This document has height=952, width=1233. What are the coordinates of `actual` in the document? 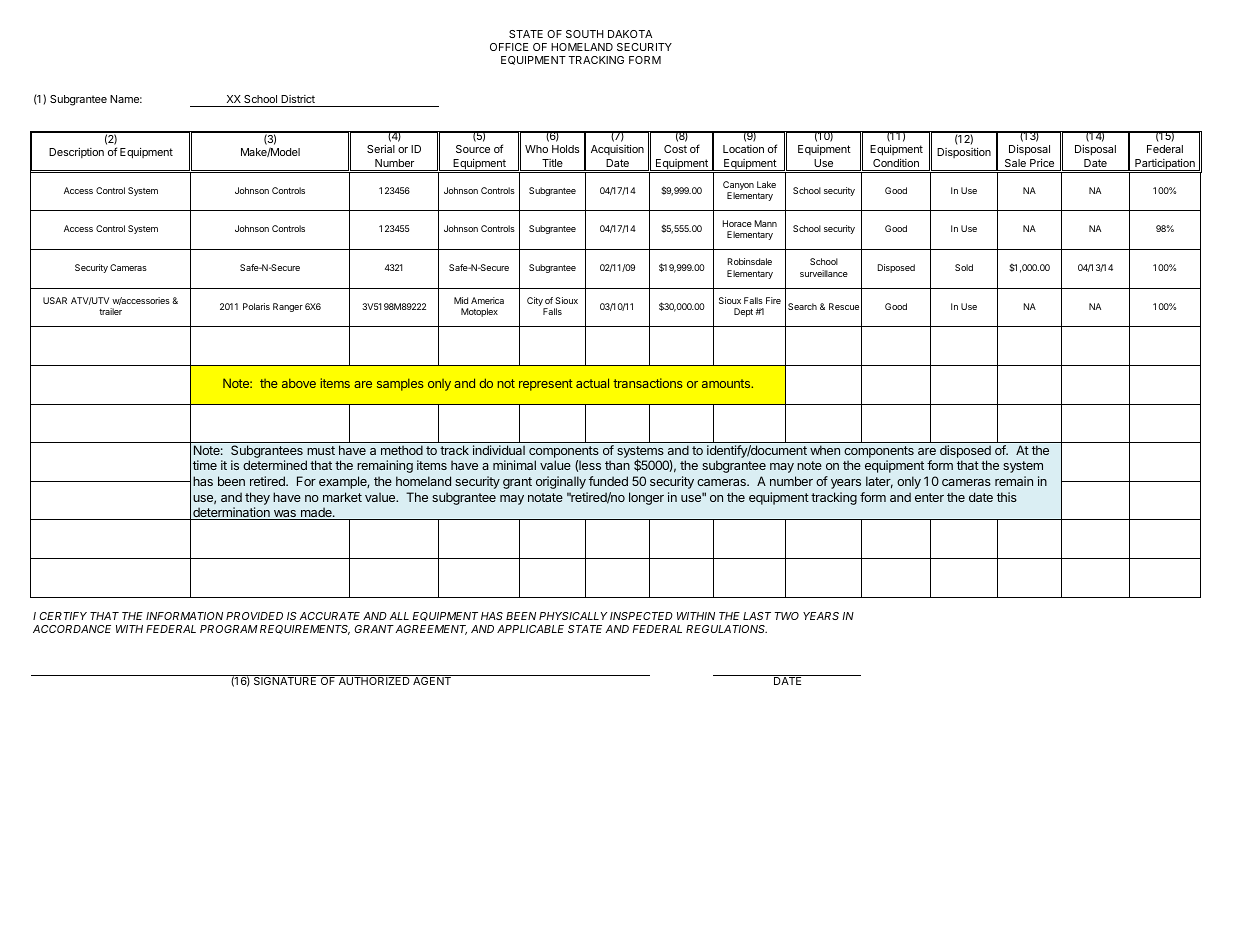 It's located at (592, 383).
